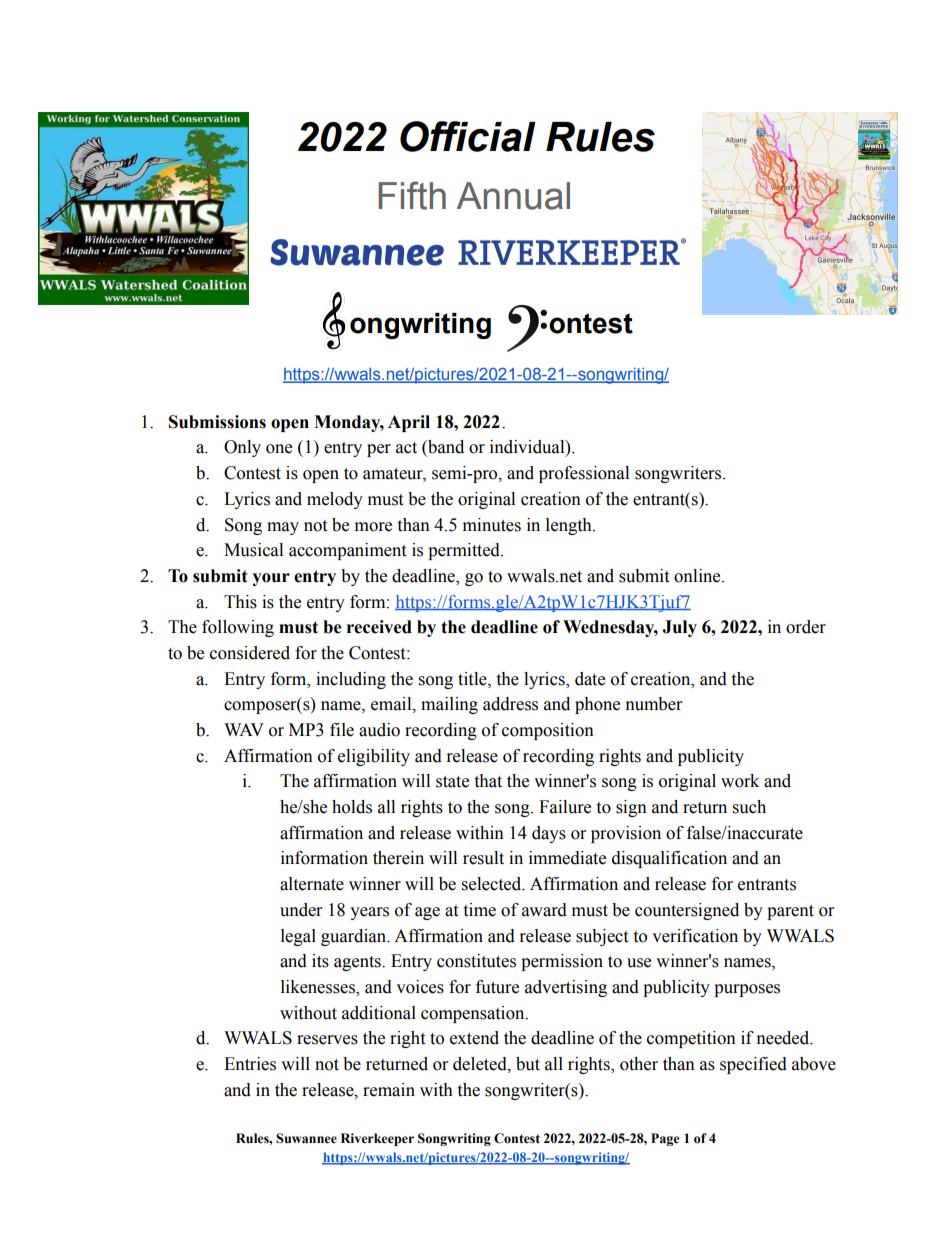 The width and height of the document is (952, 1233). I want to click on Entries, so click(250, 1064).
